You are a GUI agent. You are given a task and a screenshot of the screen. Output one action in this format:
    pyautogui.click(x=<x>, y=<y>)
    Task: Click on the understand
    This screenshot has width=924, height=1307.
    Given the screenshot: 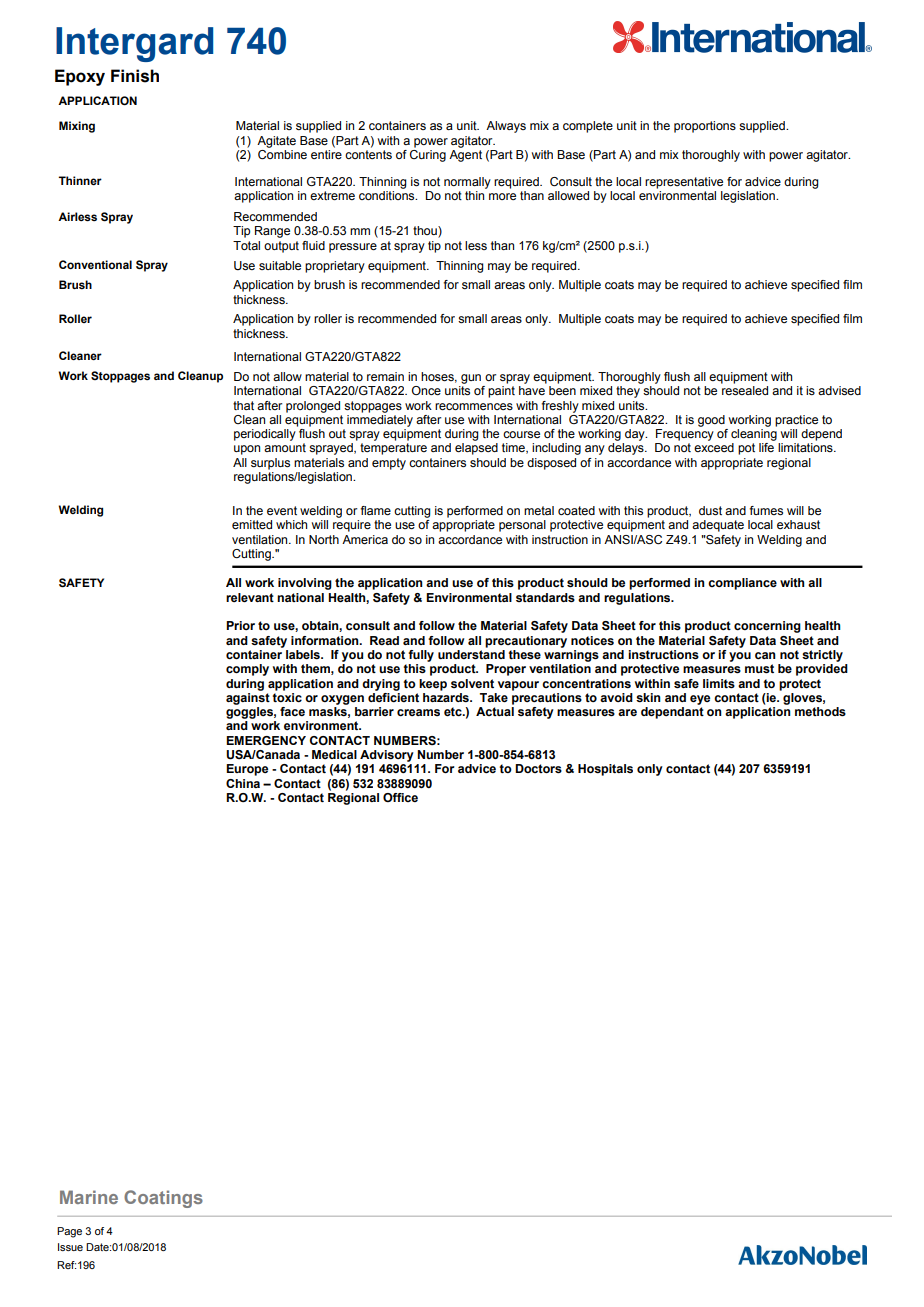 What is the action you would take?
    pyautogui.click(x=471, y=655)
